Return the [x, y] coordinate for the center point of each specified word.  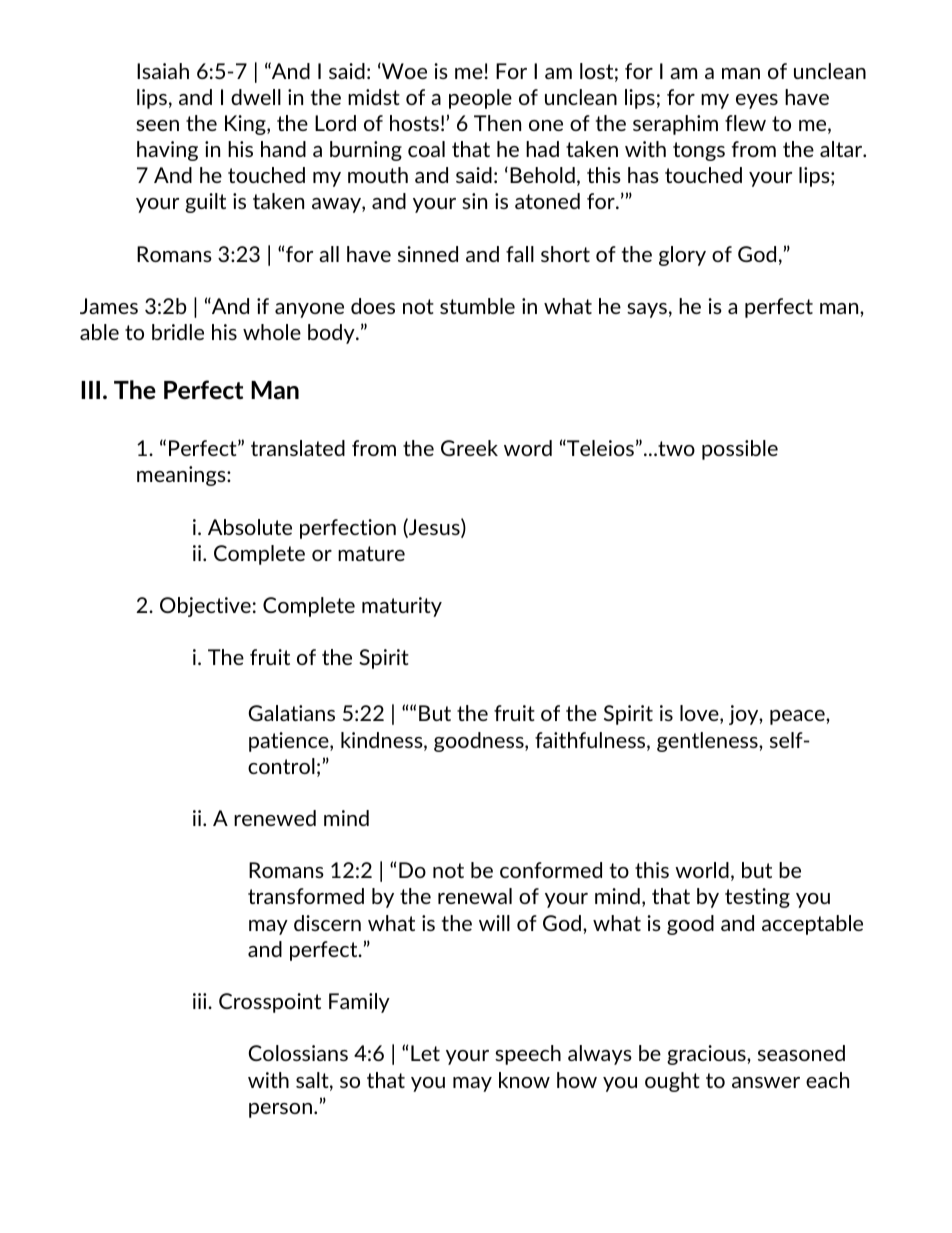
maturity [402, 607]
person [280, 1110]
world [702, 870]
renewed [275, 818]
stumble [477, 306]
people [480, 99]
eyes [757, 101]
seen [157, 125]
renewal [475, 896]
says [647, 310]
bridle [178, 332]
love [700, 714]
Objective [205, 607]
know [524, 1080]
